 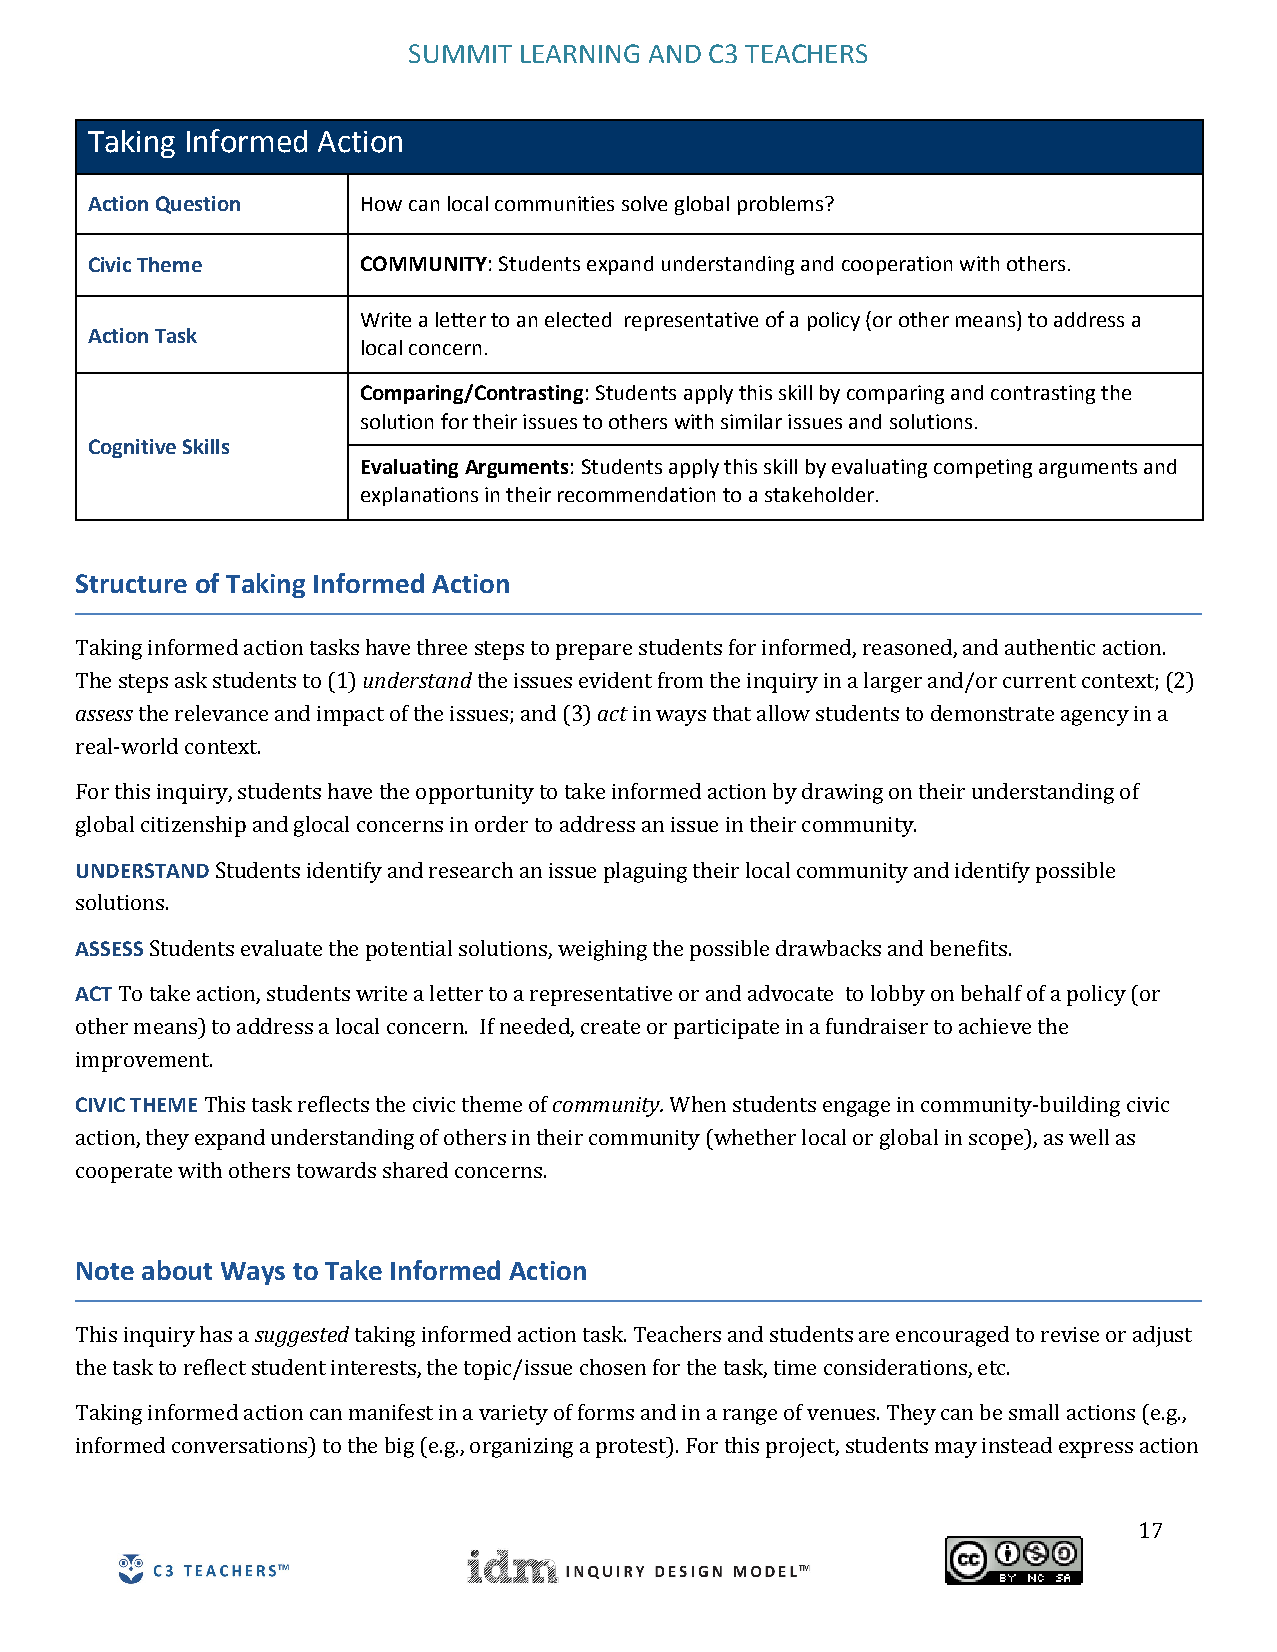 I want to click on evaluate, so click(x=281, y=948).
